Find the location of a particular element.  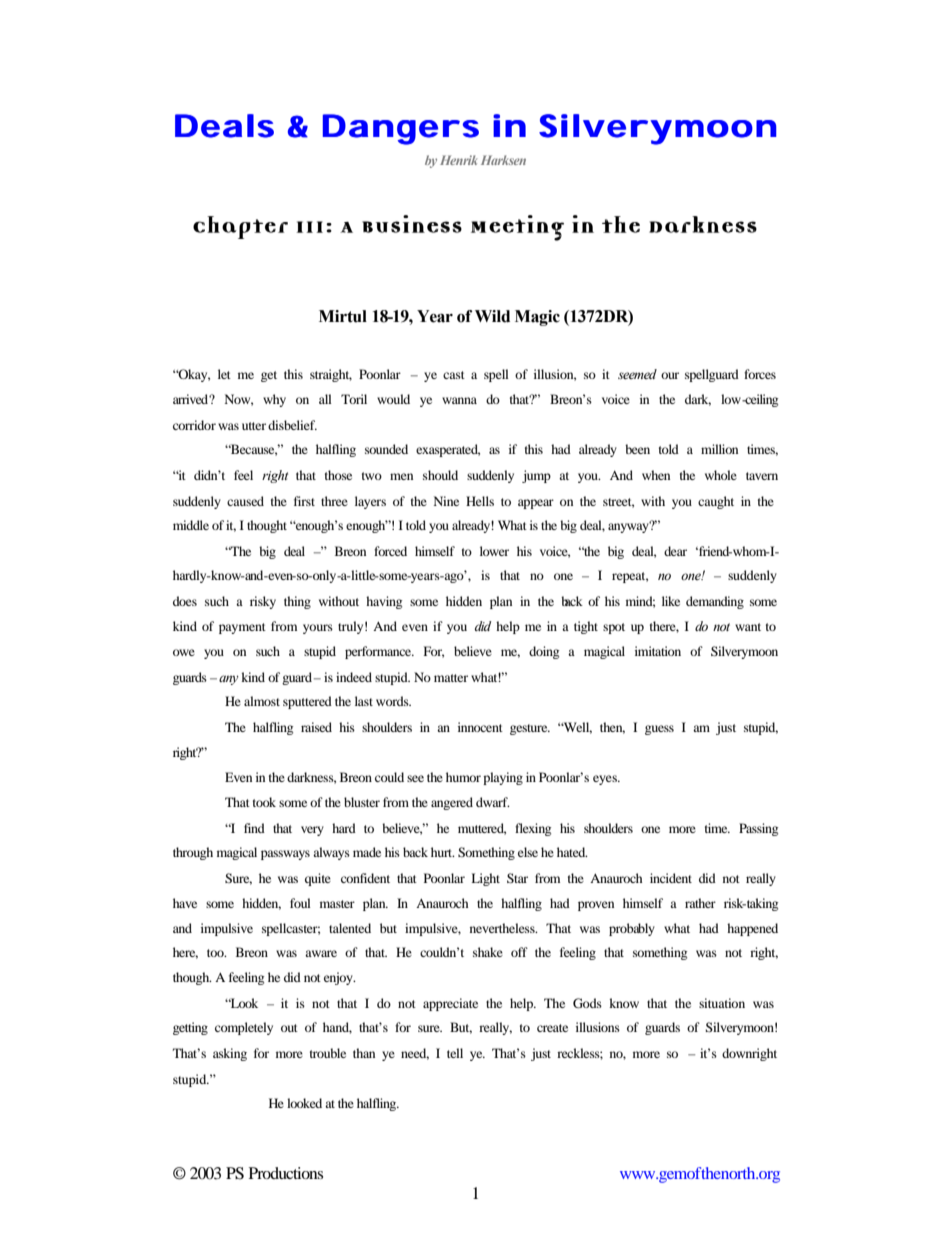

Light is located at coordinates (485, 879).
